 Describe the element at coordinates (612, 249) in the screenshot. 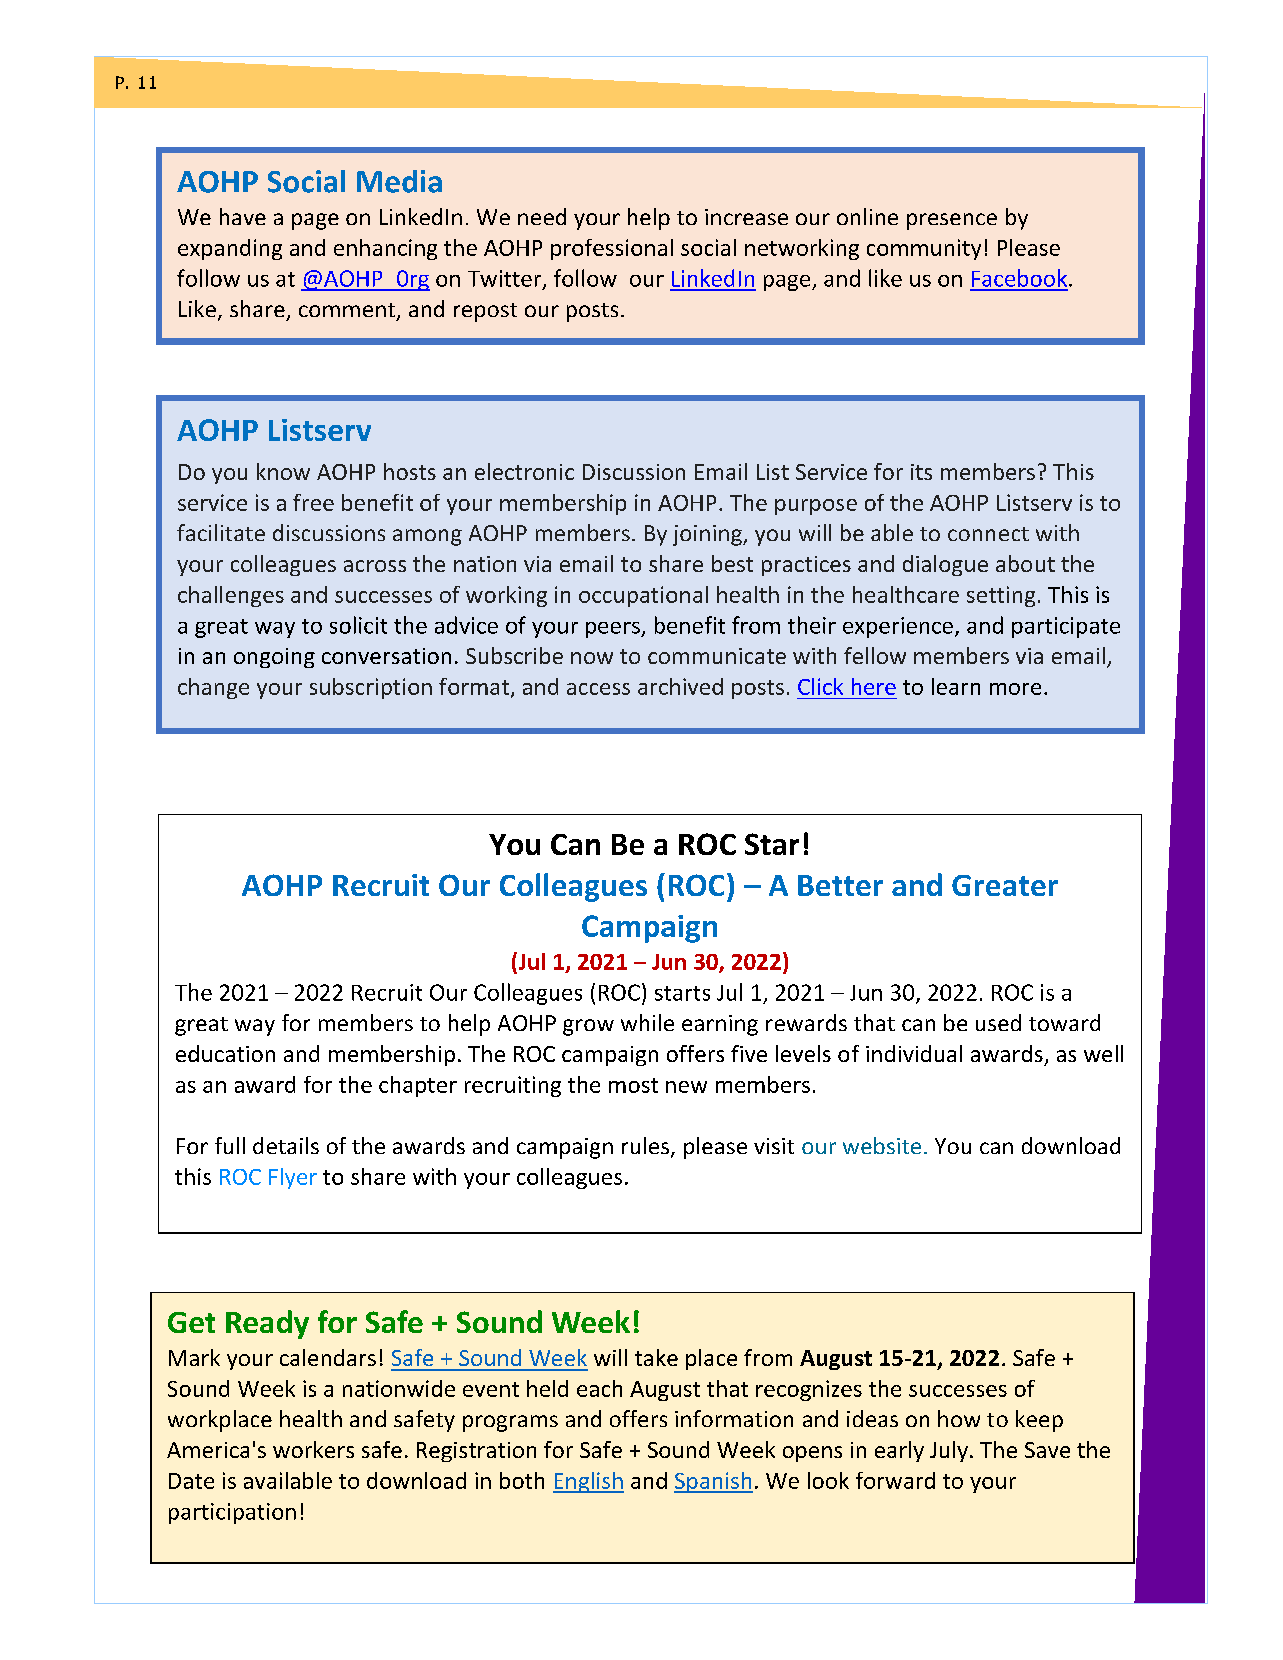

I see `professional` at that location.
